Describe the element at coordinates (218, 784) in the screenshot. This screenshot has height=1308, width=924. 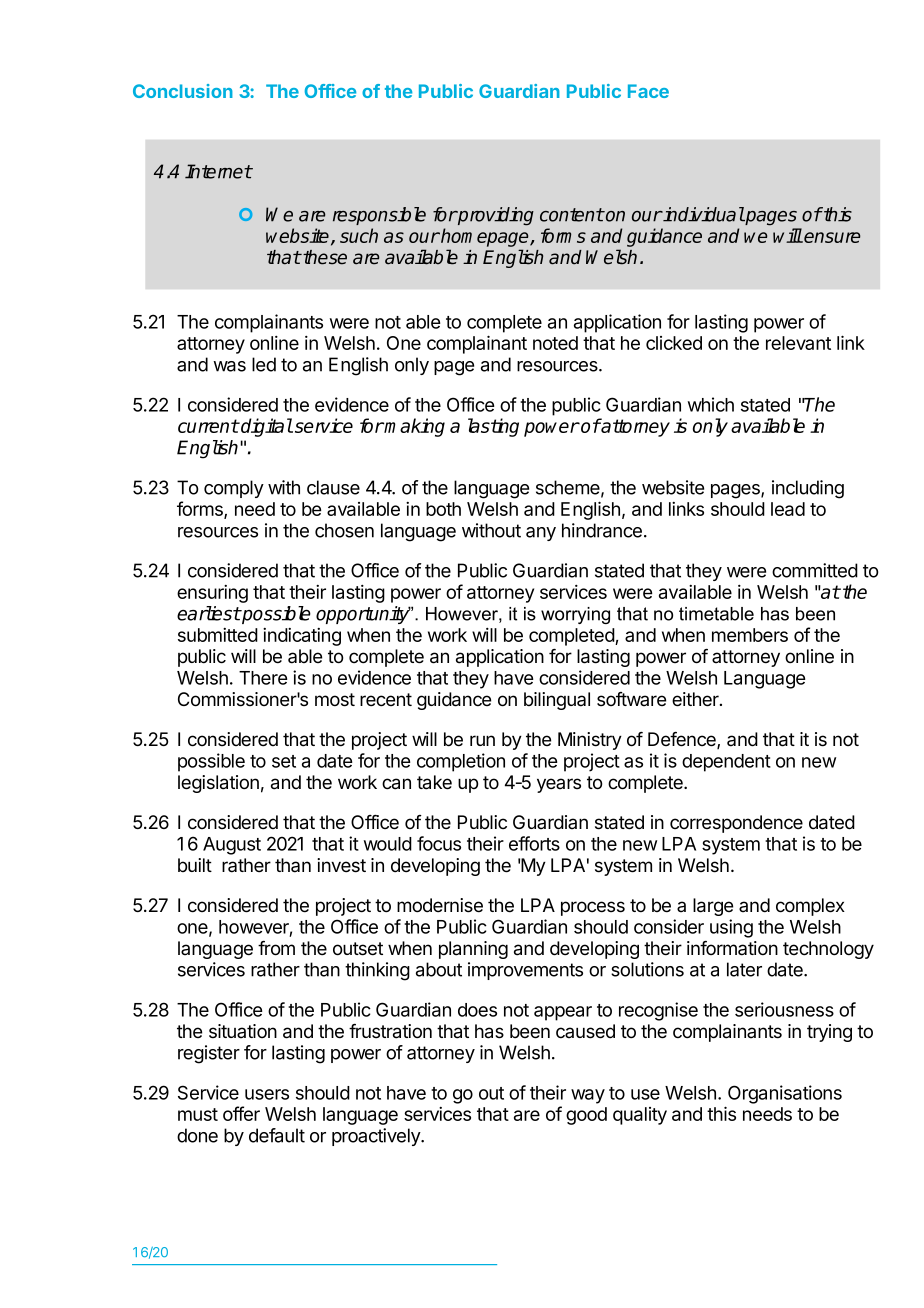
I see `legislation` at that location.
